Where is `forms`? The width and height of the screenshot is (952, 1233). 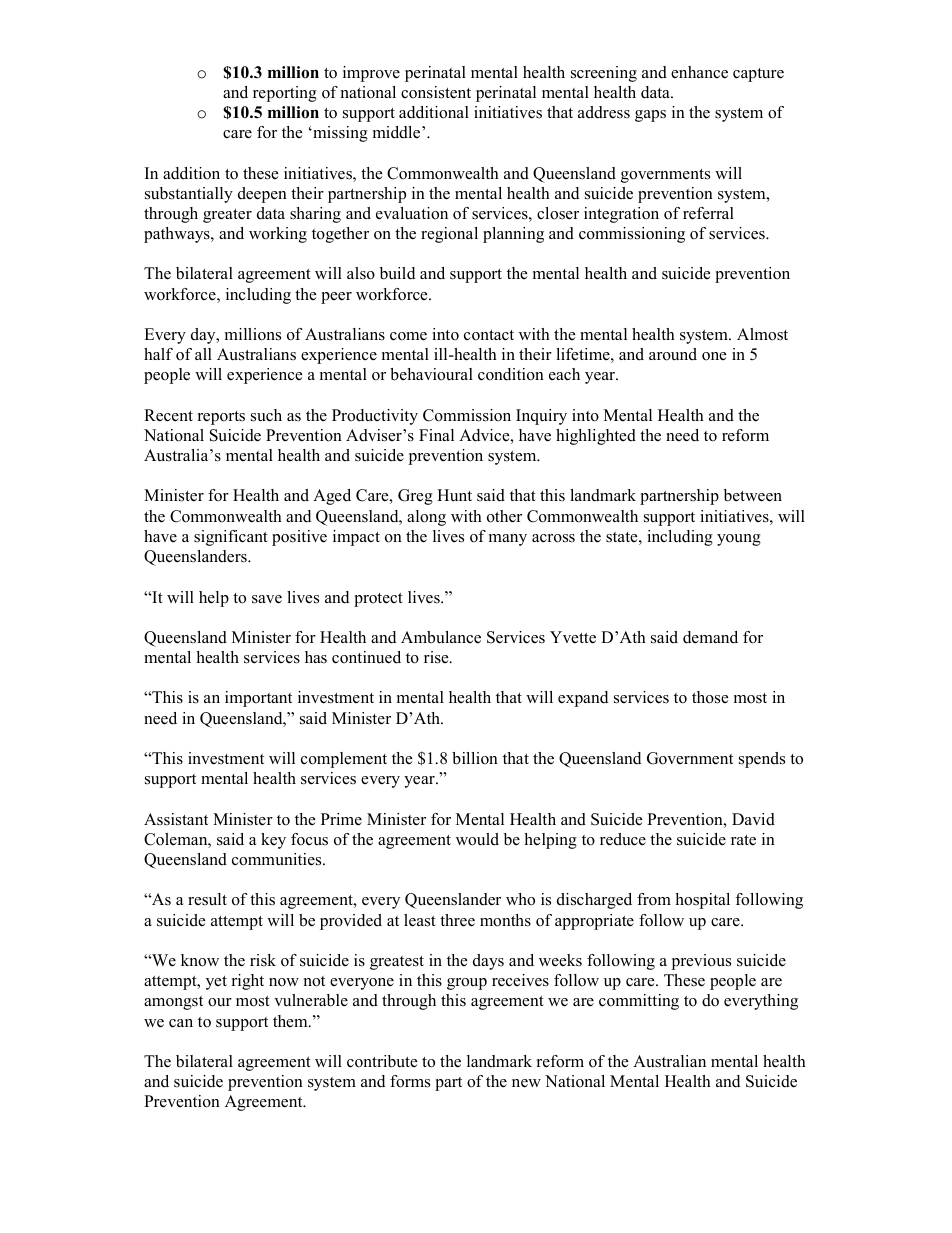
forms is located at coordinates (410, 1081).
